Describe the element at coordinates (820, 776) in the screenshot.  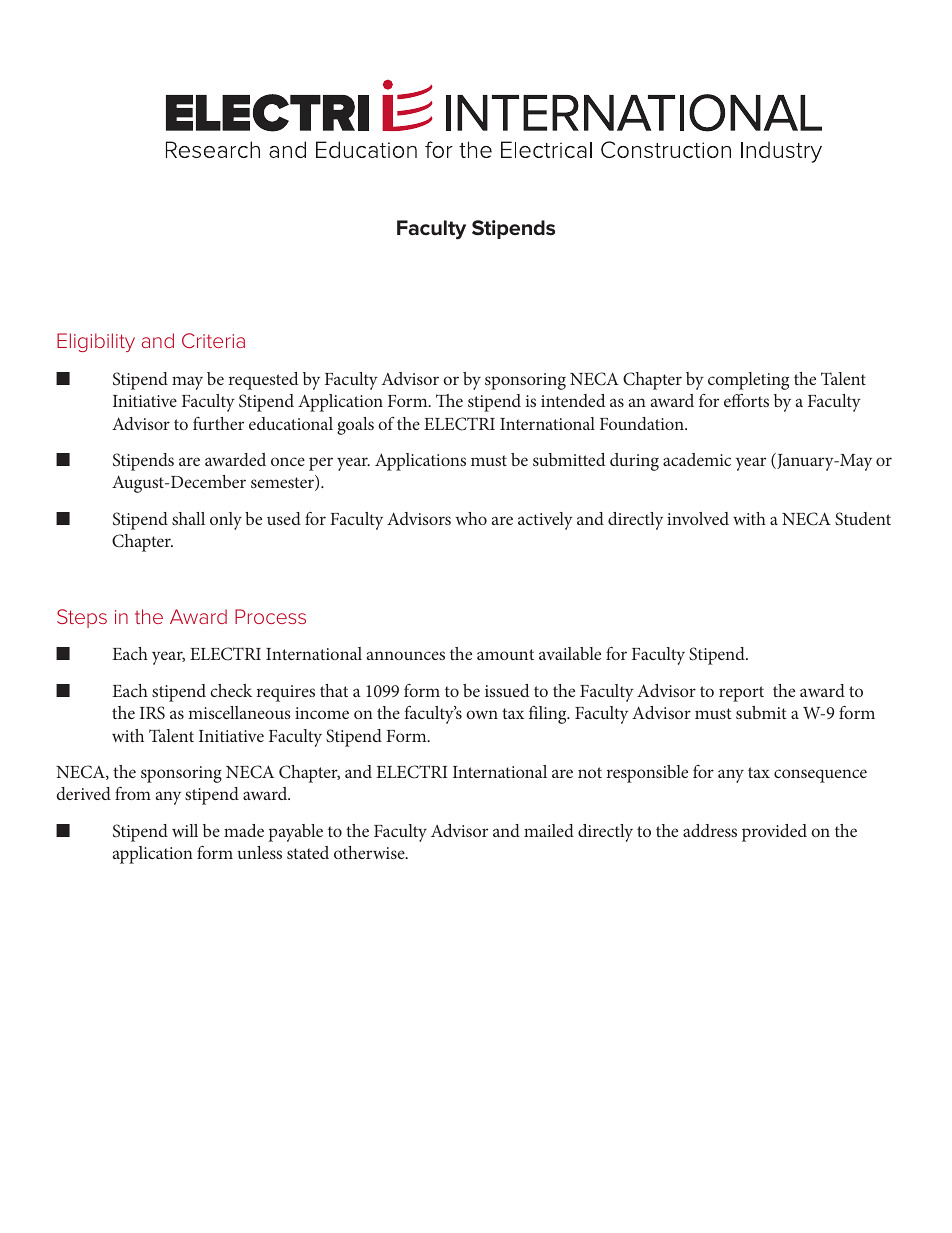
I see `consequence` at that location.
